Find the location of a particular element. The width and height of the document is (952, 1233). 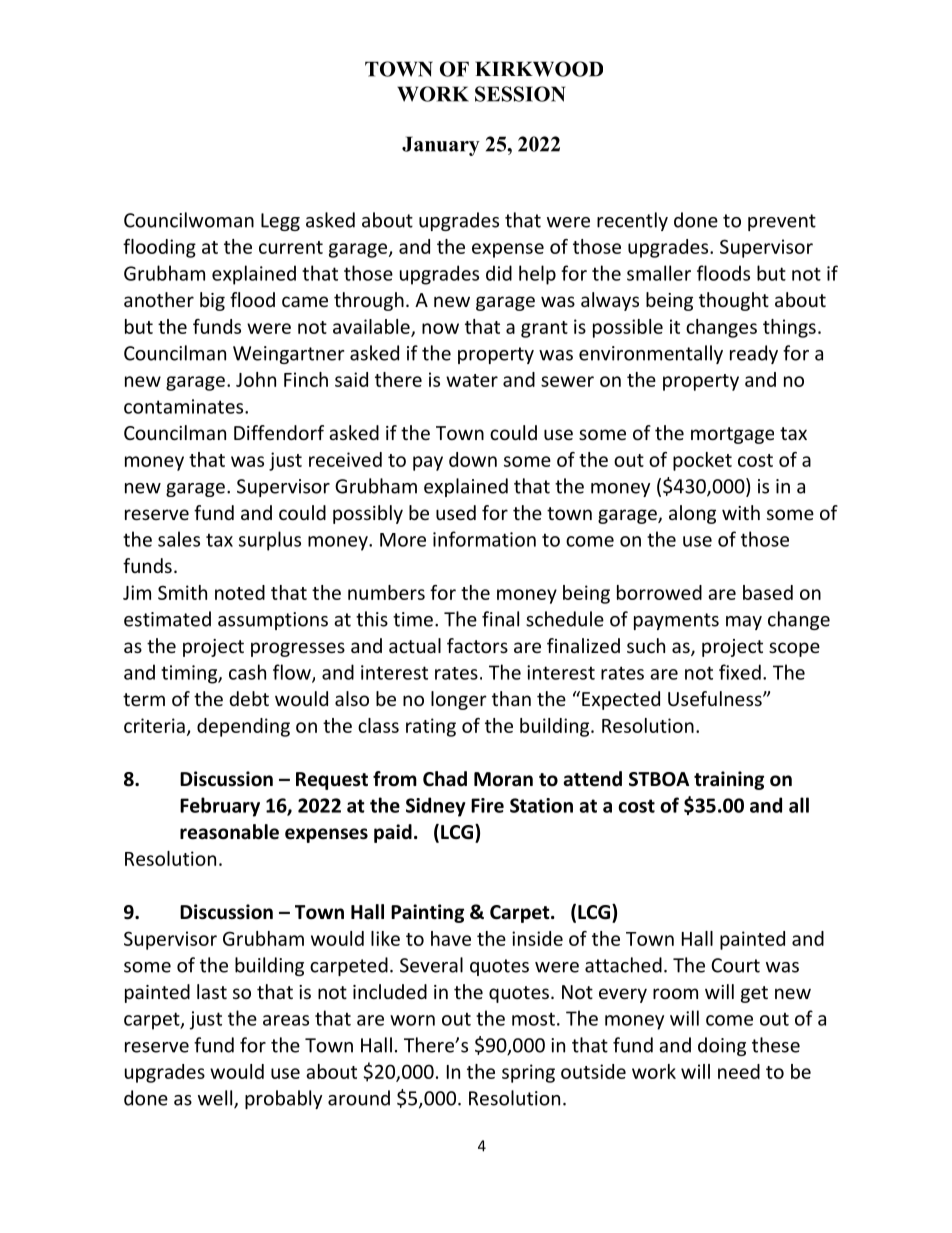

noted is located at coordinates (240, 592).
